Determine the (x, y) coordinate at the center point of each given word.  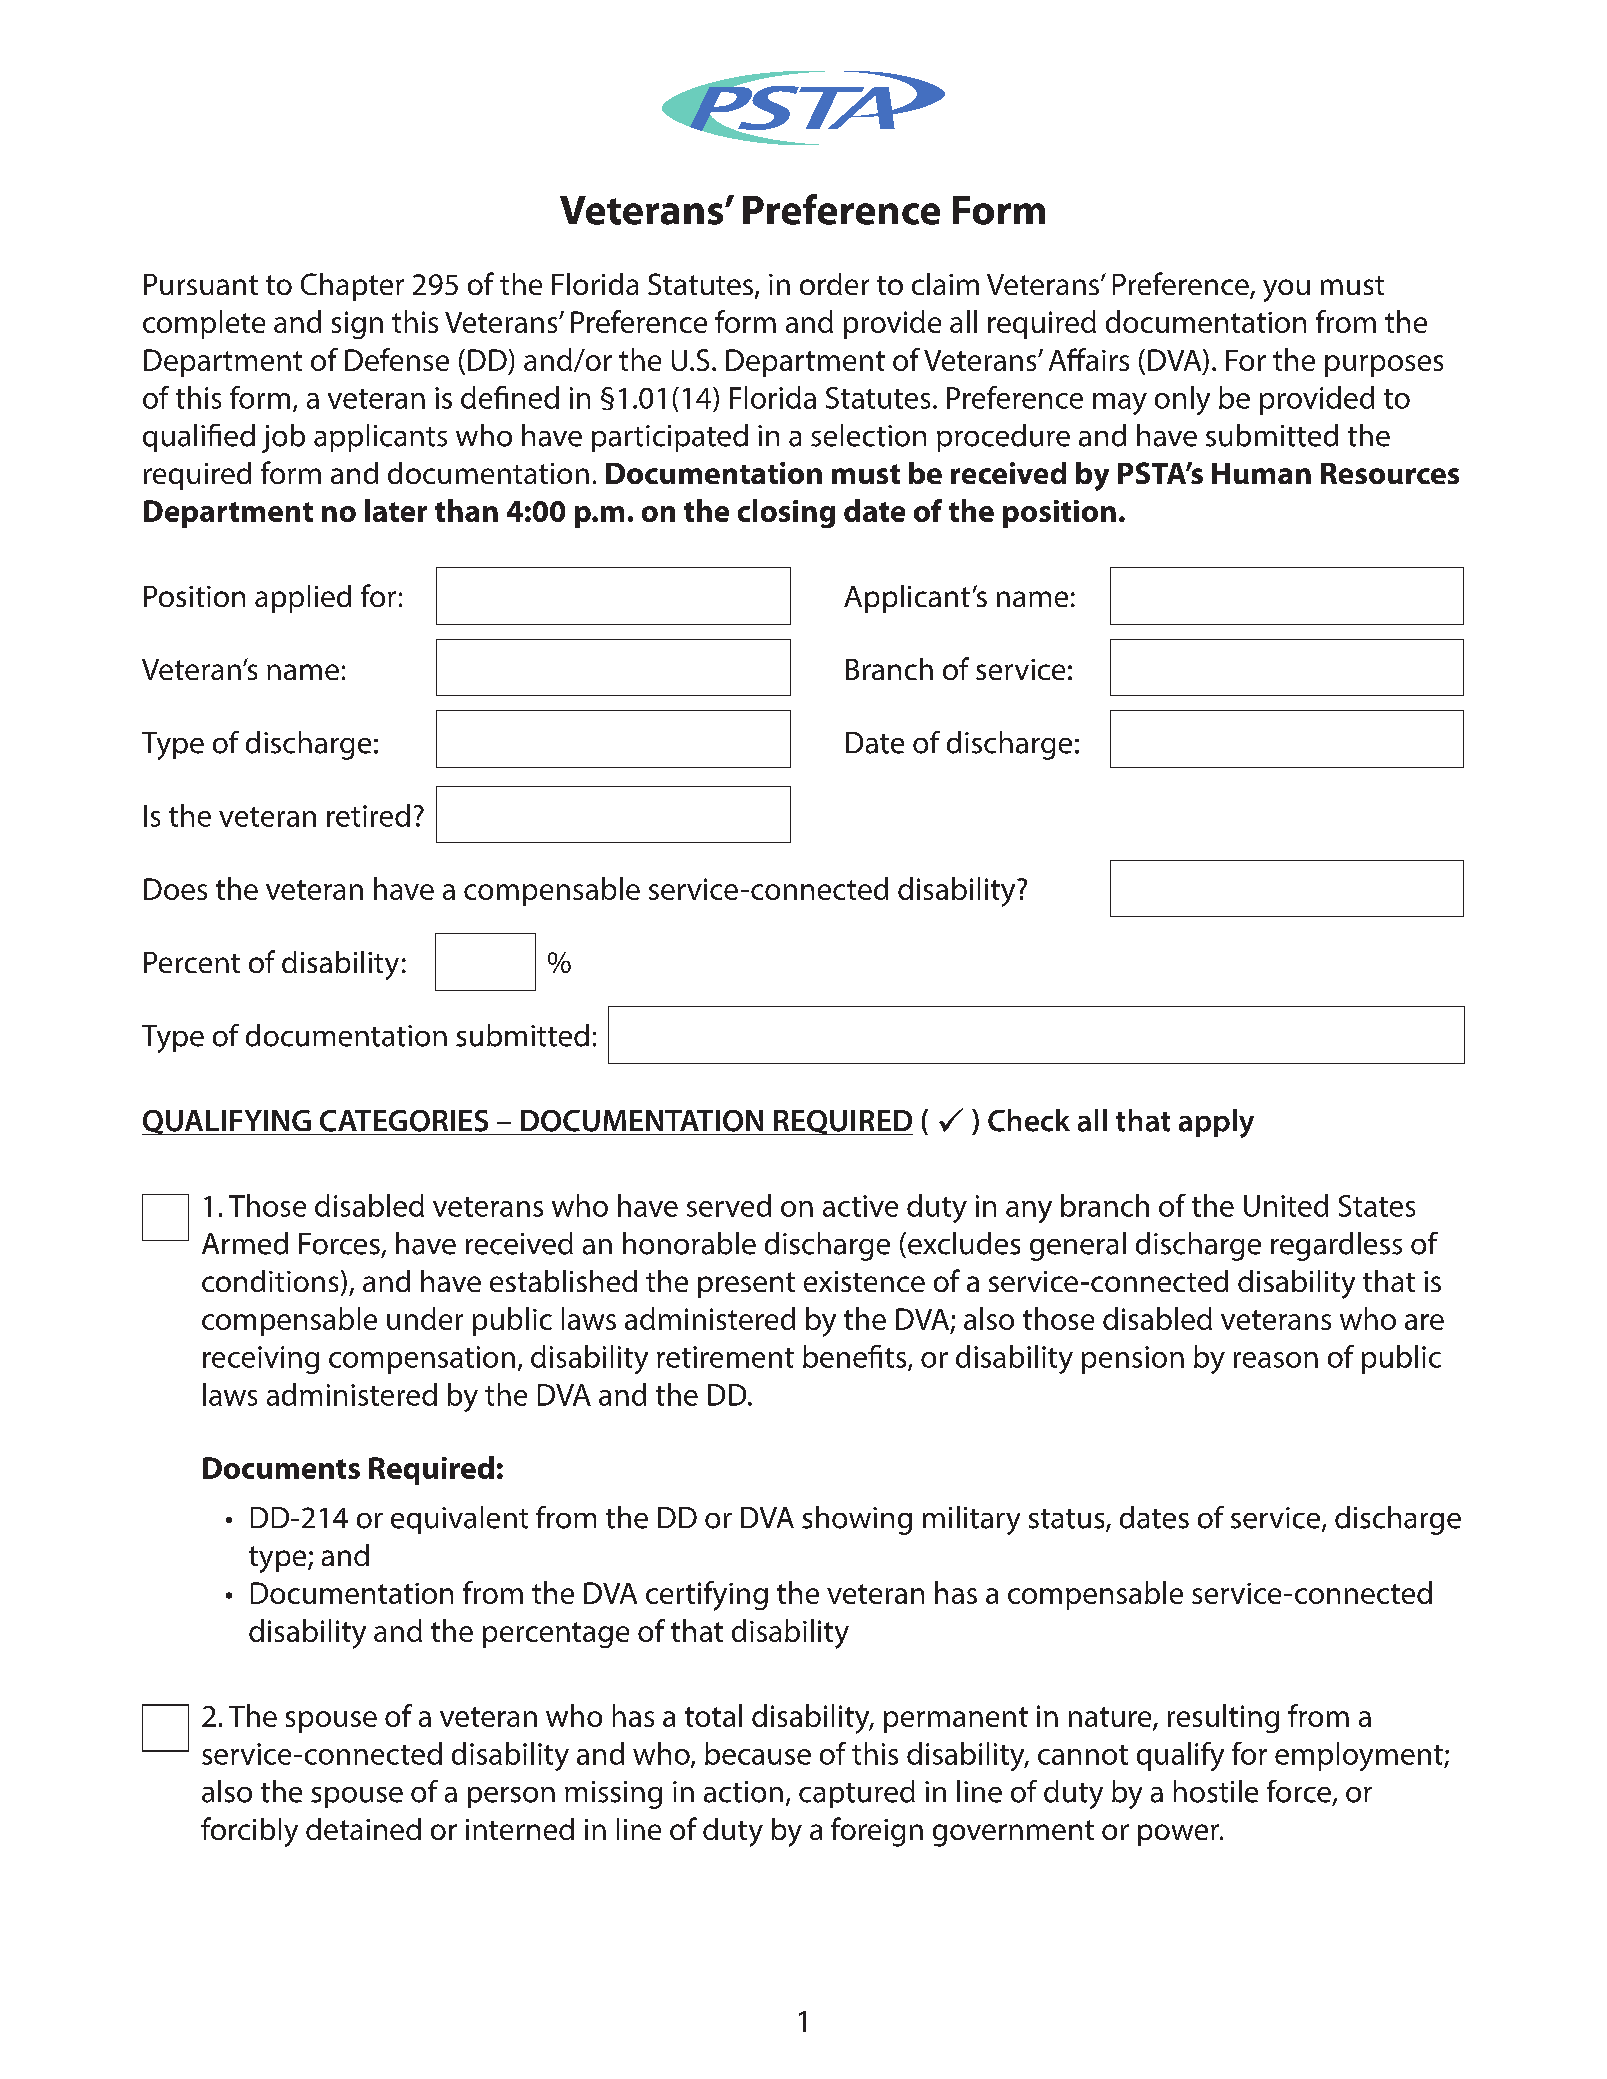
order (834, 284)
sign (357, 325)
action (743, 1792)
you (1286, 290)
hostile (1216, 1791)
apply (1216, 1123)
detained (363, 1829)
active (860, 1206)
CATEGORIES (404, 1121)
